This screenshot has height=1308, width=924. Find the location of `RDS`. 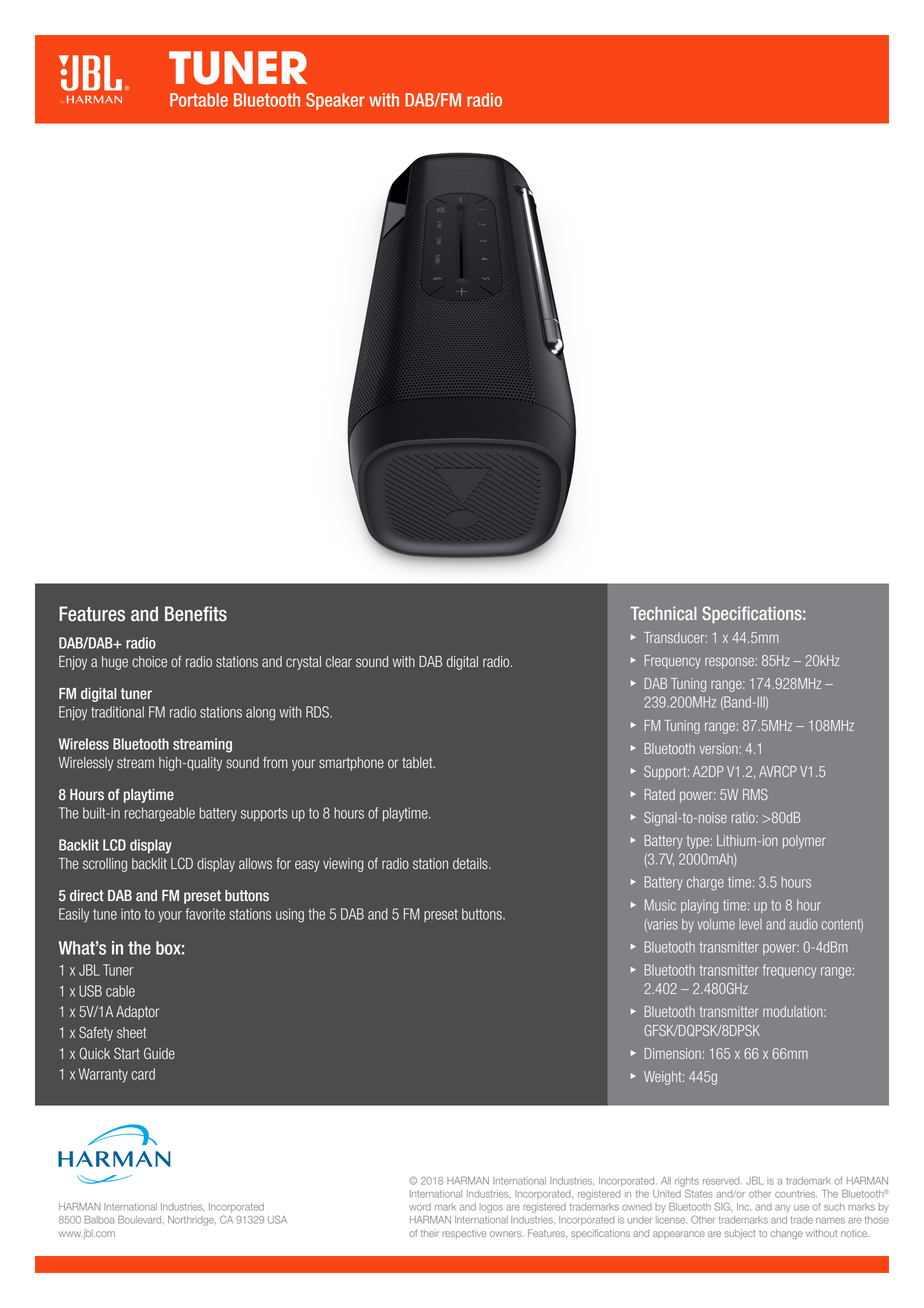

RDS is located at coordinates (318, 712).
